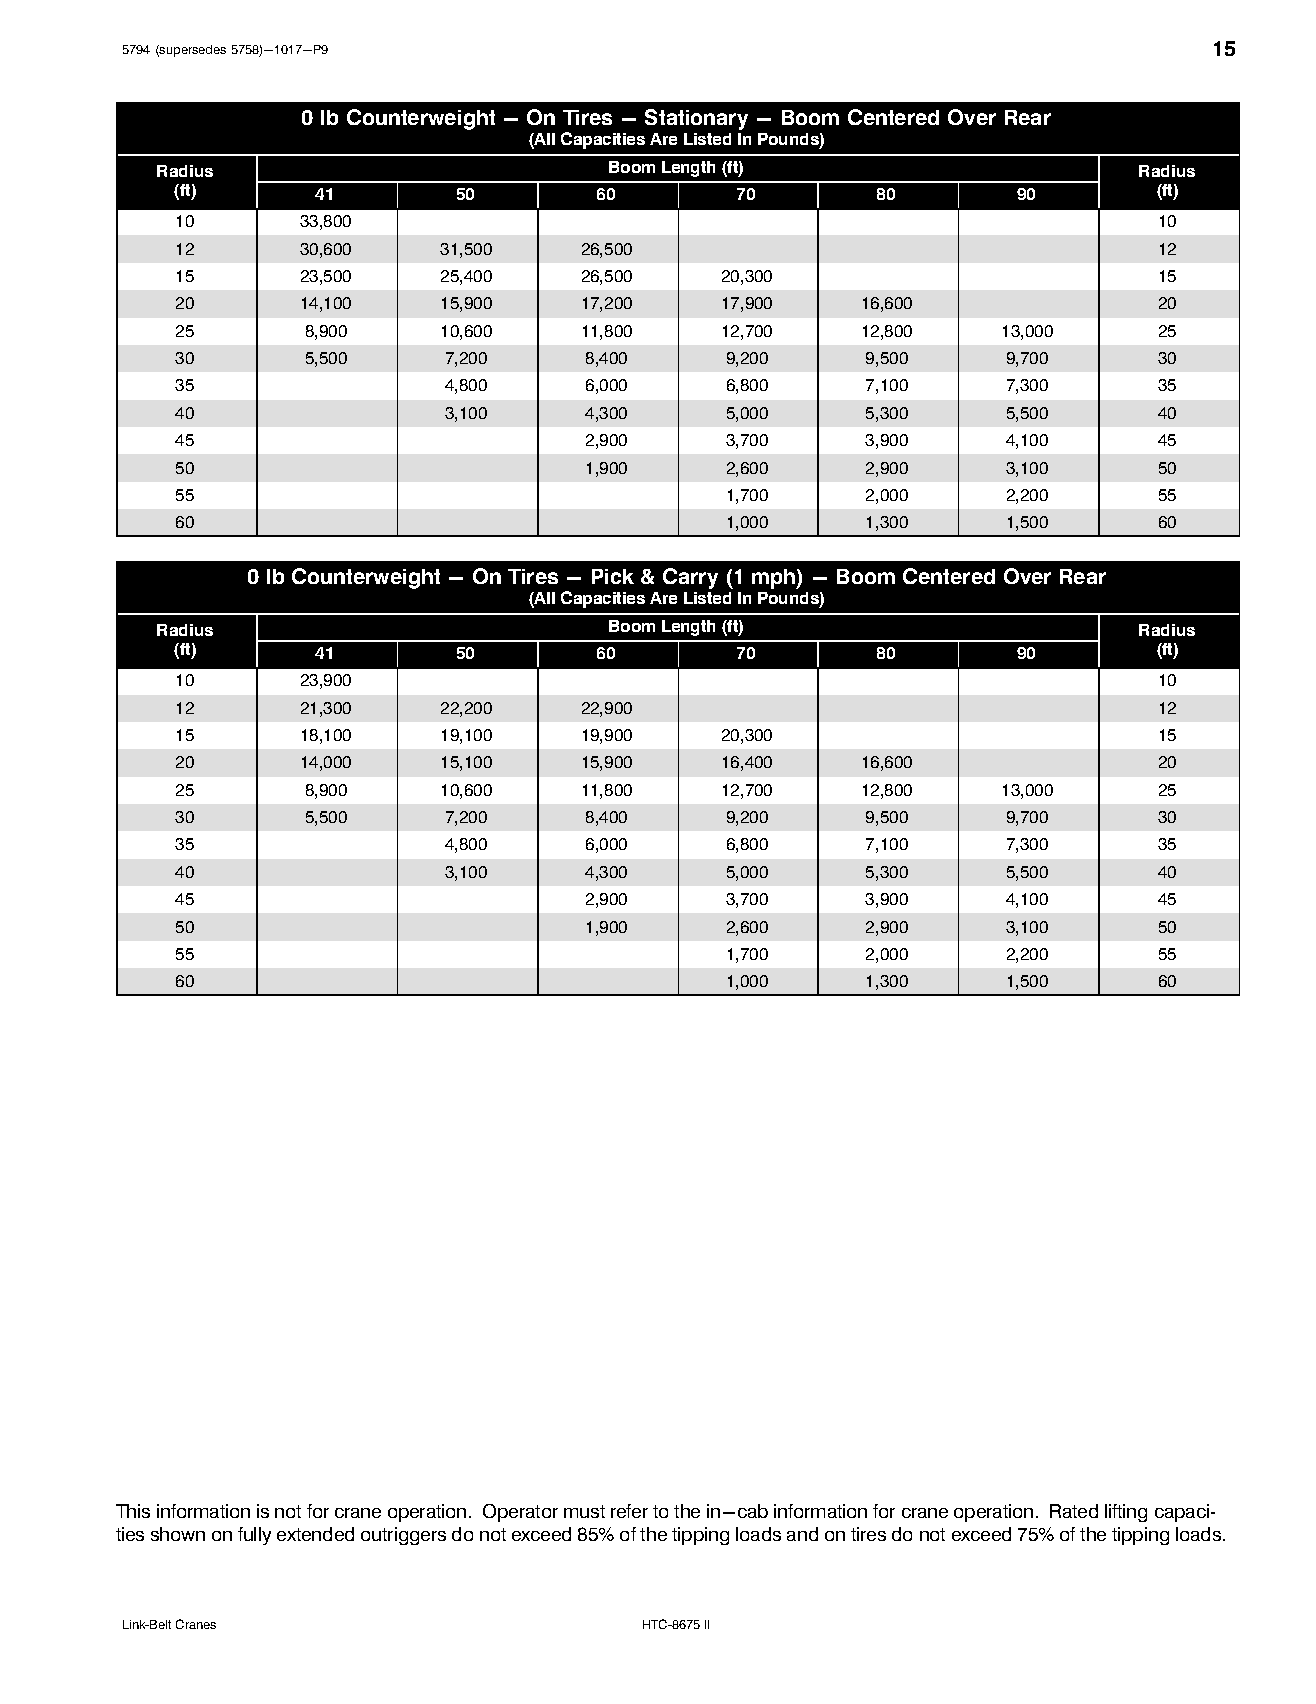 The width and height of the image is (1316, 1704). What do you see at coordinates (629, 1511) in the image?
I see `refer` at bounding box center [629, 1511].
